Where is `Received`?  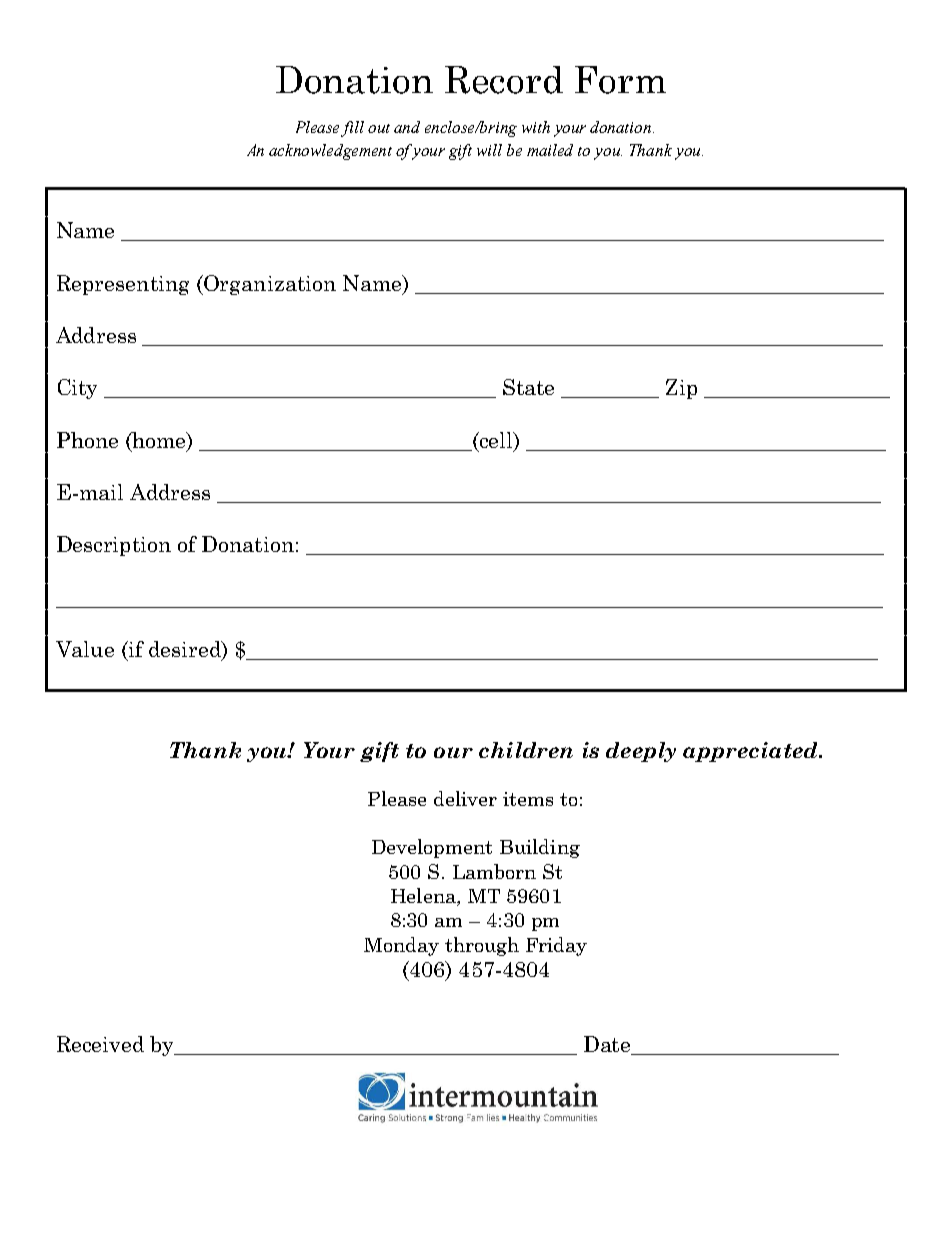 Received is located at coordinates (100, 1044).
